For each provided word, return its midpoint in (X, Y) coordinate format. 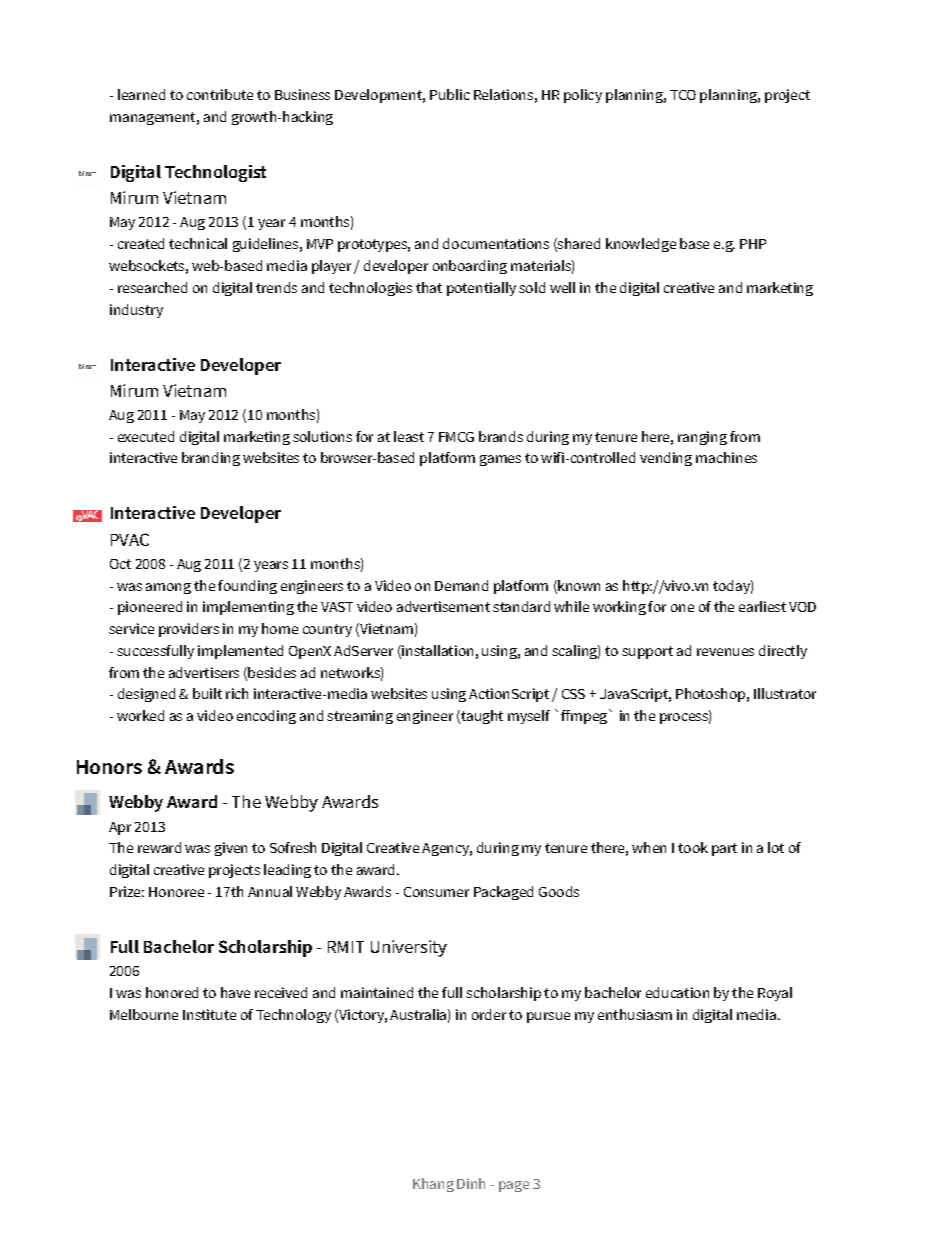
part (724, 849)
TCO (683, 95)
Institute (209, 1014)
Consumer (436, 892)
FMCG (456, 437)
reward (159, 847)
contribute (220, 94)
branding (211, 459)
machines (726, 457)
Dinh (471, 1183)
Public (450, 94)
